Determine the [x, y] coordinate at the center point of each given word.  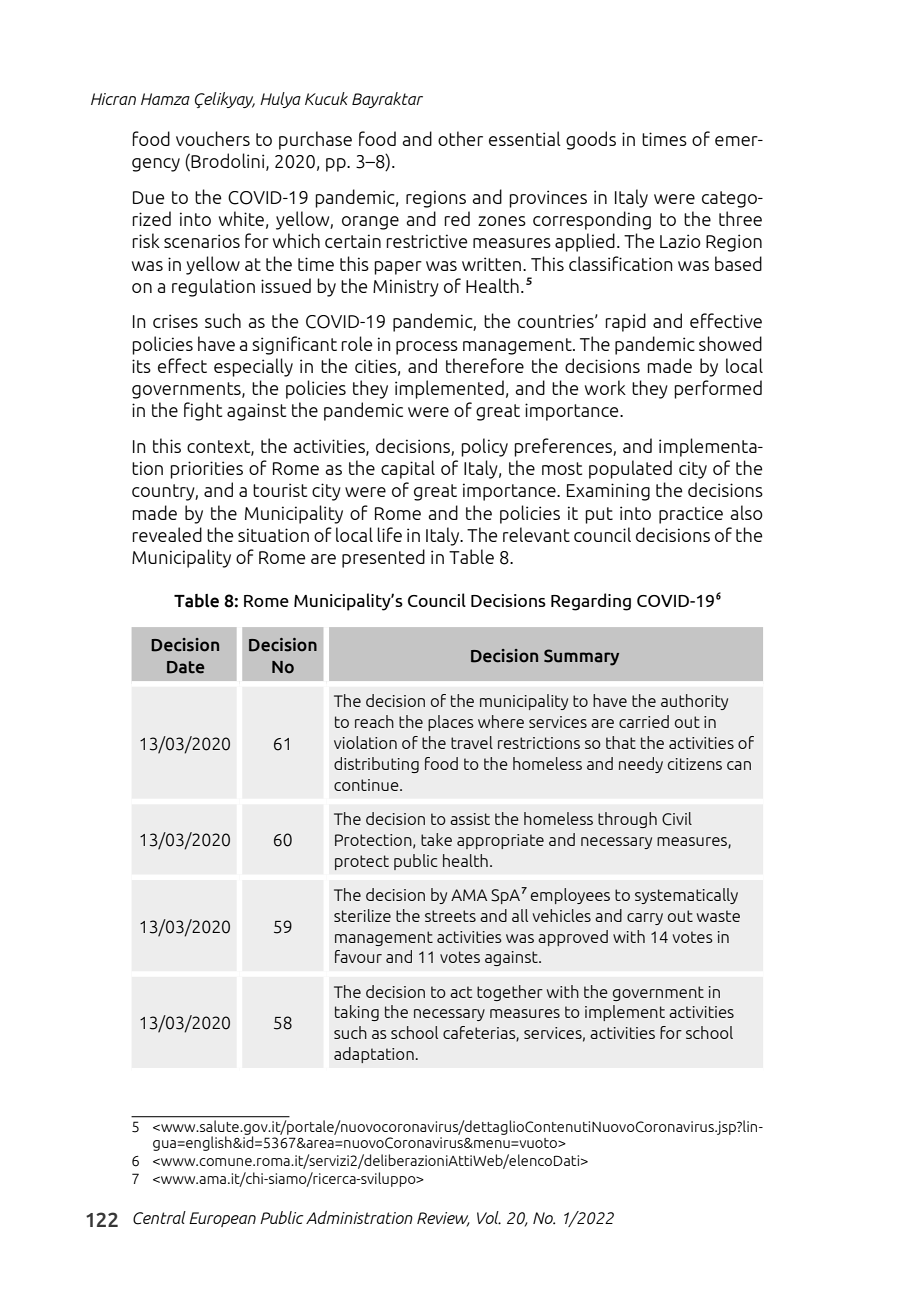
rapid [625, 322]
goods [591, 140]
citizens [695, 764]
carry [645, 919]
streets [450, 916]
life [389, 534]
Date [186, 667]
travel [472, 742]
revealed [167, 534]
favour [358, 956]
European [222, 1219]
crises [175, 321]
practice [691, 515]
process [427, 348]
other [460, 138]
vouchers [213, 138]
